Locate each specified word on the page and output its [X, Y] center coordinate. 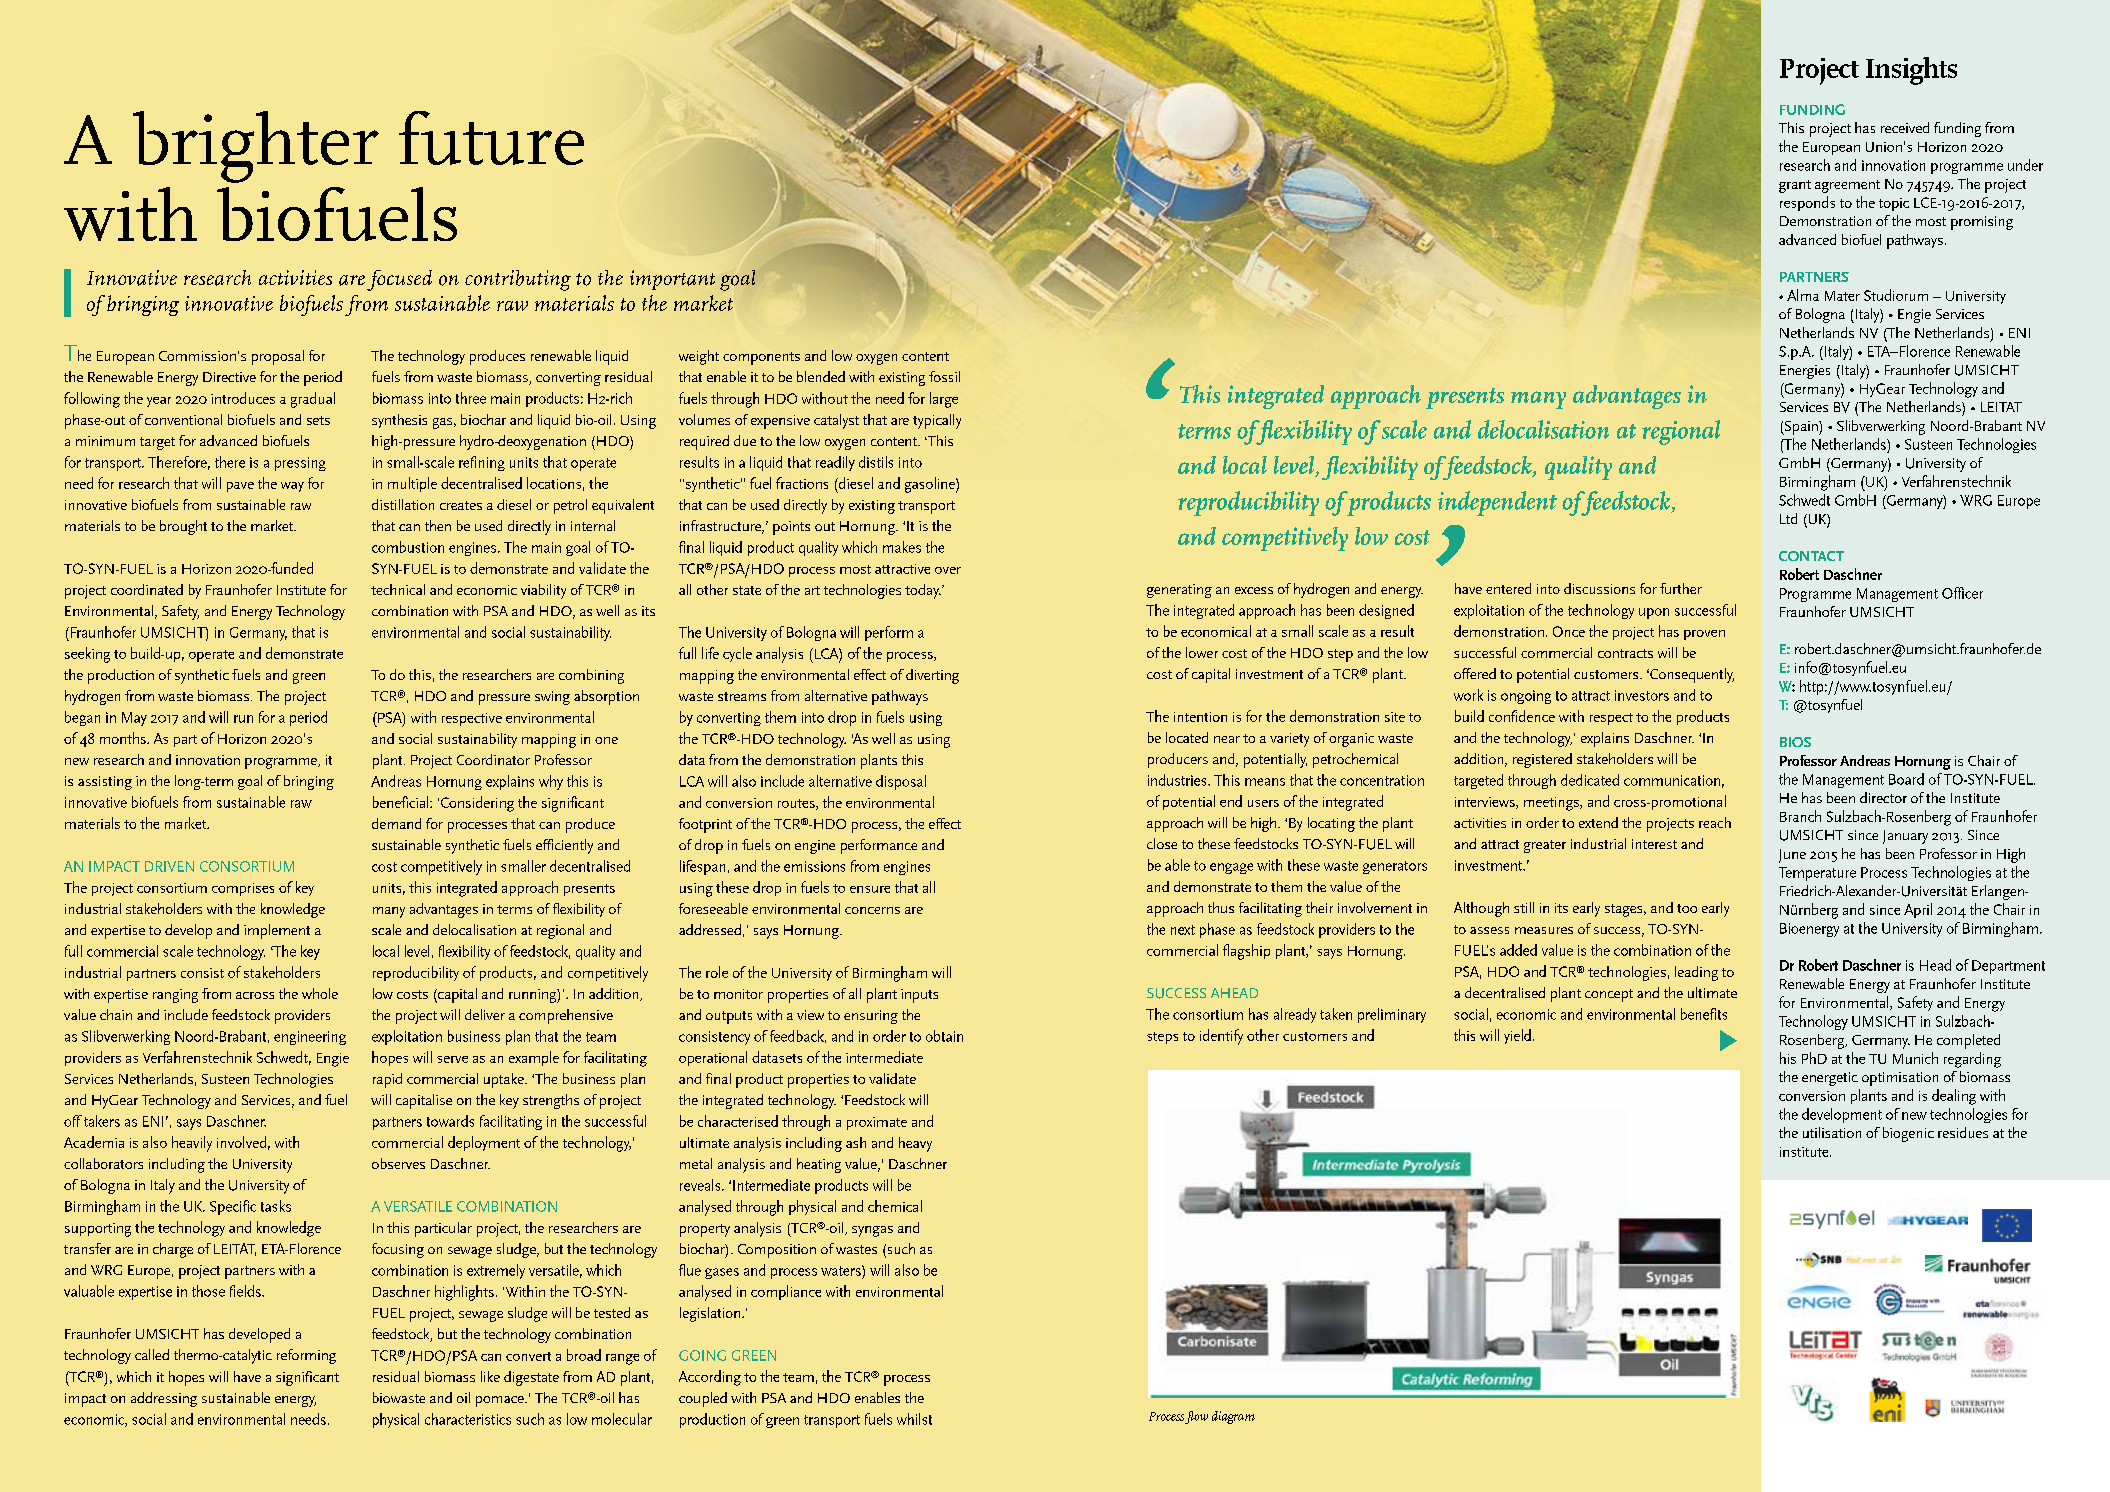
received [1905, 127]
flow [1196, 1417]
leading [1696, 973]
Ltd [1788, 518]
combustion [408, 547]
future [491, 138]
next [1183, 930]
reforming [306, 1356]
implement [277, 931]
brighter [256, 147]
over [948, 570]
